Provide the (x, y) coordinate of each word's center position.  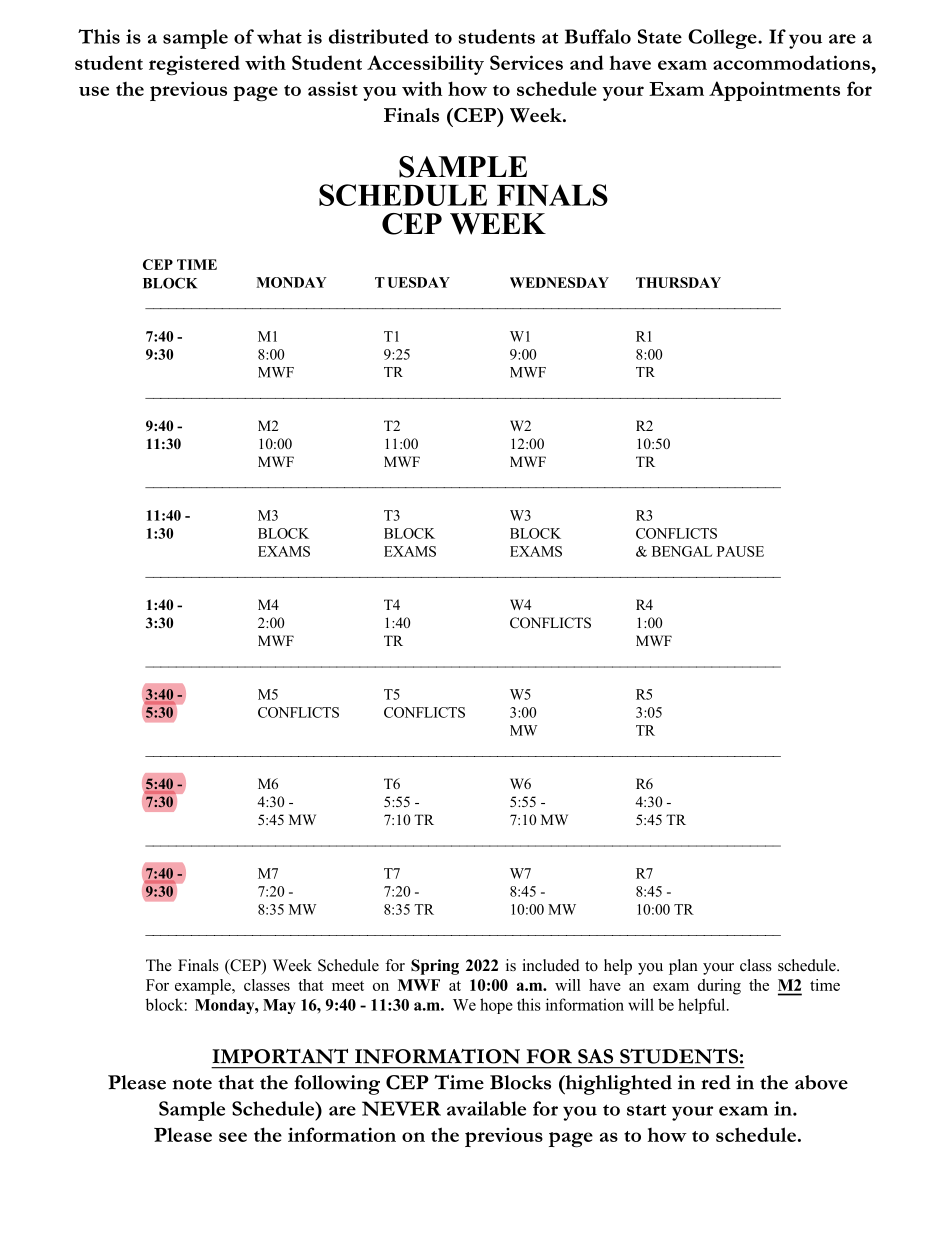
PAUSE (740, 551)
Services (526, 62)
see (233, 1137)
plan (683, 967)
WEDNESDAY (559, 282)
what (279, 36)
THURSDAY (678, 282)
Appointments (774, 91)
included (551, 965)
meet (348, 986)
